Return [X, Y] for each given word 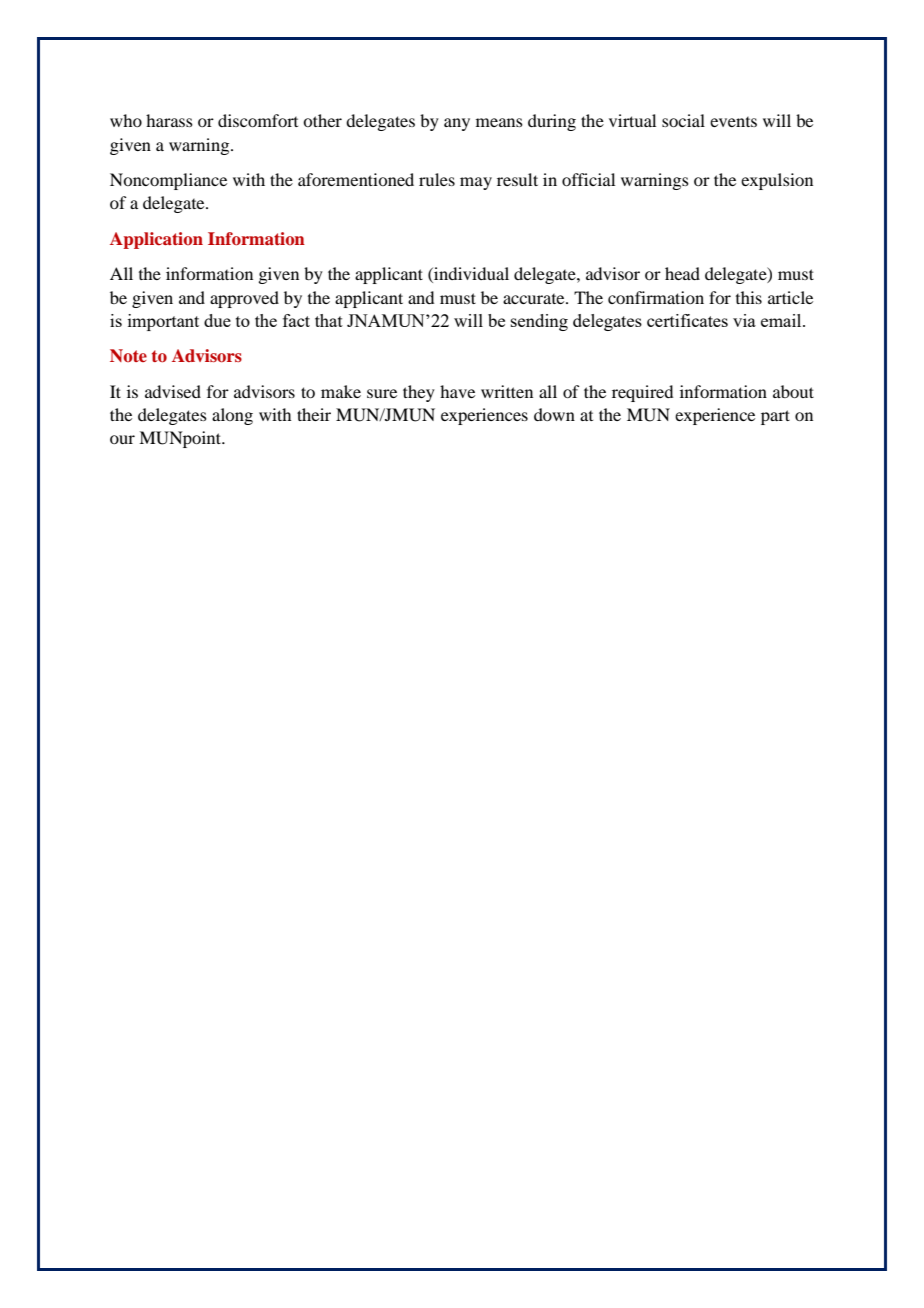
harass [169, 120]
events [733, 122]
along [232, 416]
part [775, 417]
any [457, 124]
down [554, 414]
